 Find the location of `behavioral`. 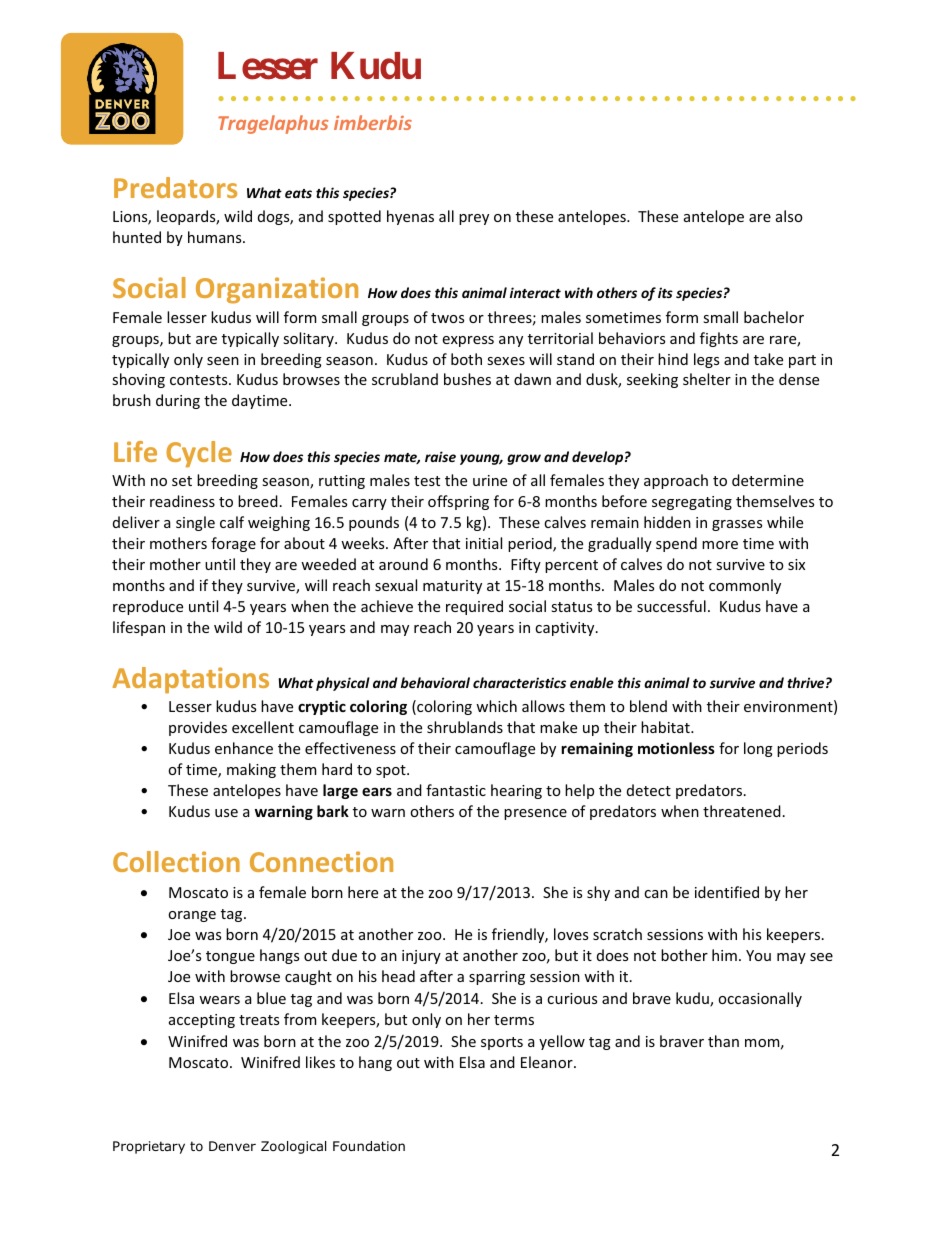

behavioral is located at coordinates (435, 682).
